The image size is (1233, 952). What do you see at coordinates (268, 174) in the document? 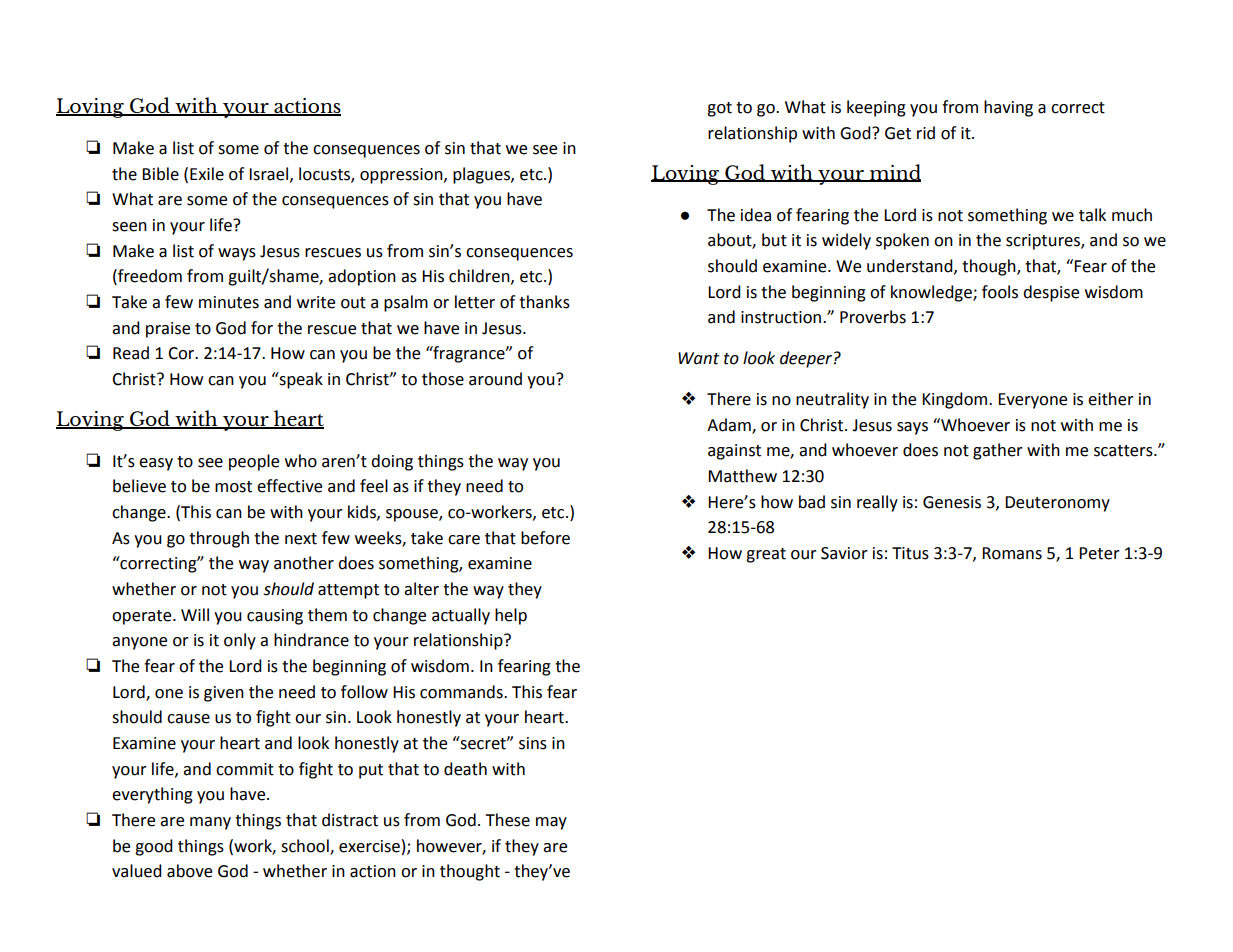
I see `Israel` at bounding box center [268, 174].
